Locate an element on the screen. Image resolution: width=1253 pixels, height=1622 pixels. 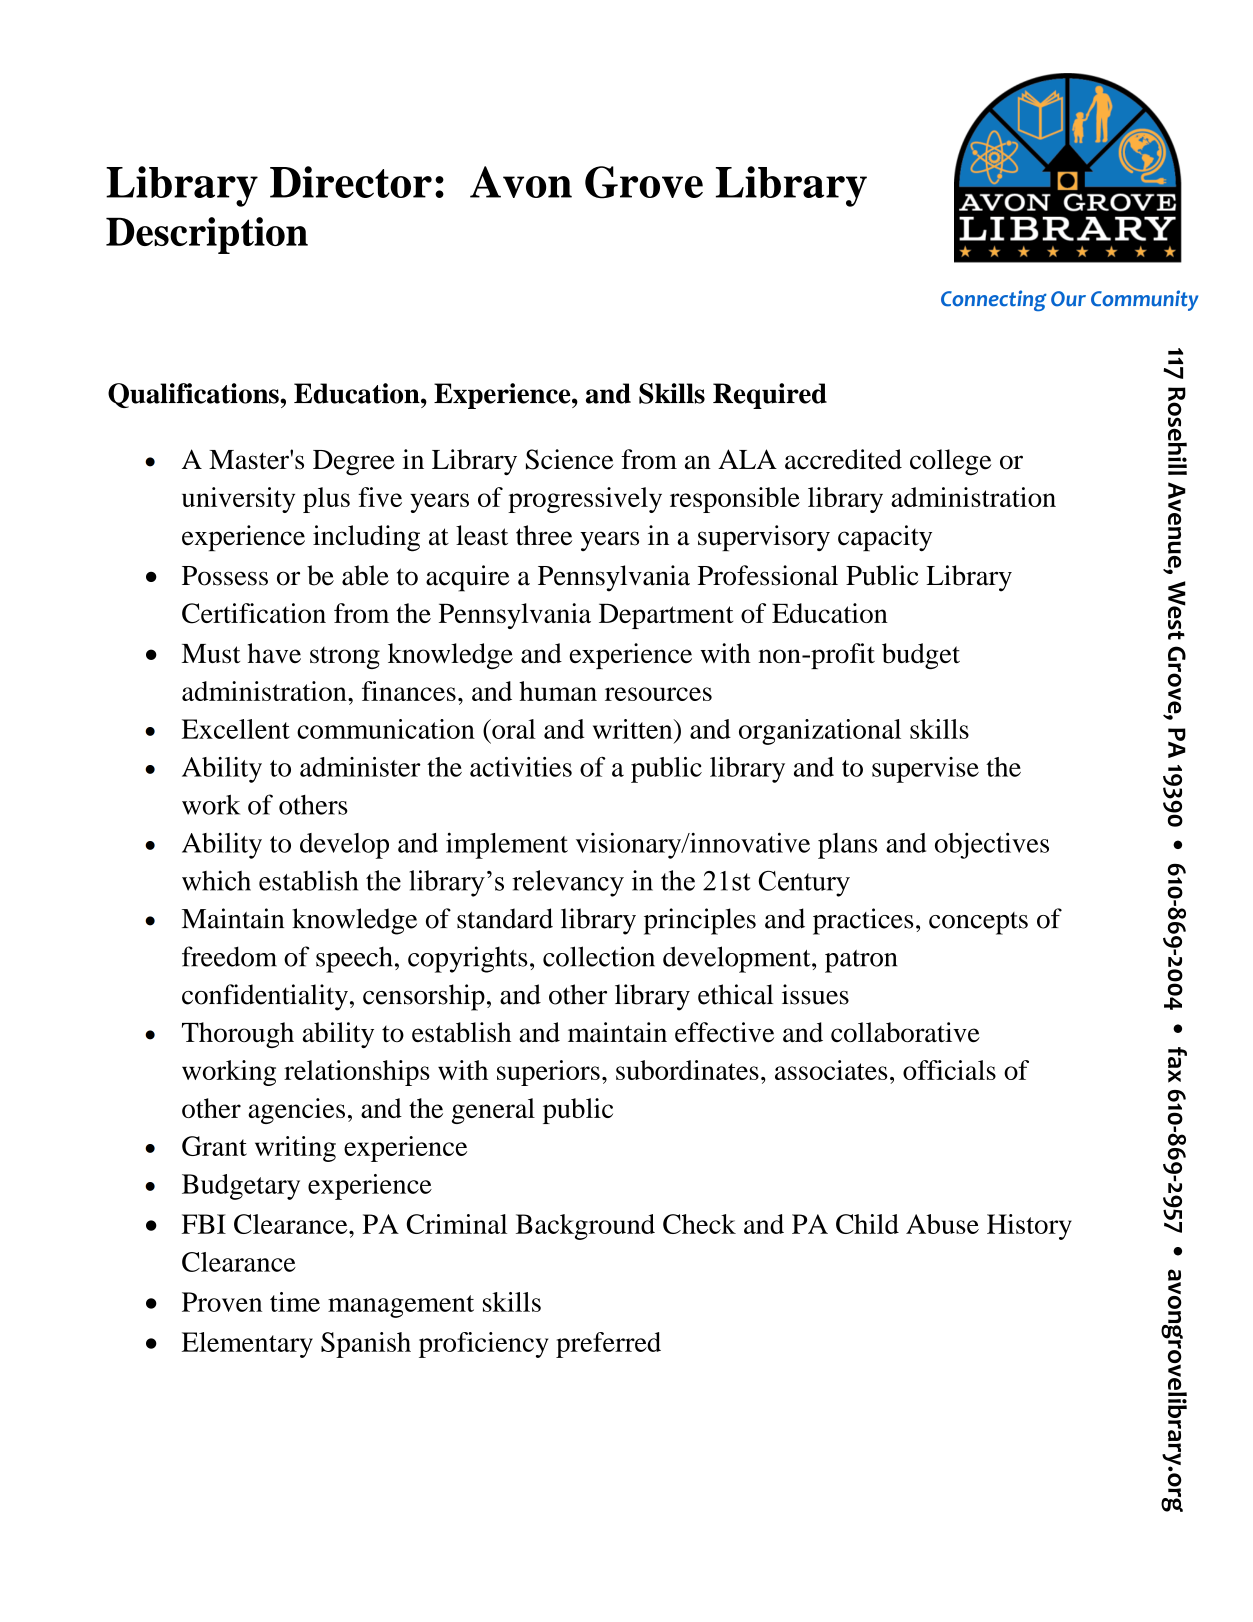
Required is located at coordinates (770, 396).
